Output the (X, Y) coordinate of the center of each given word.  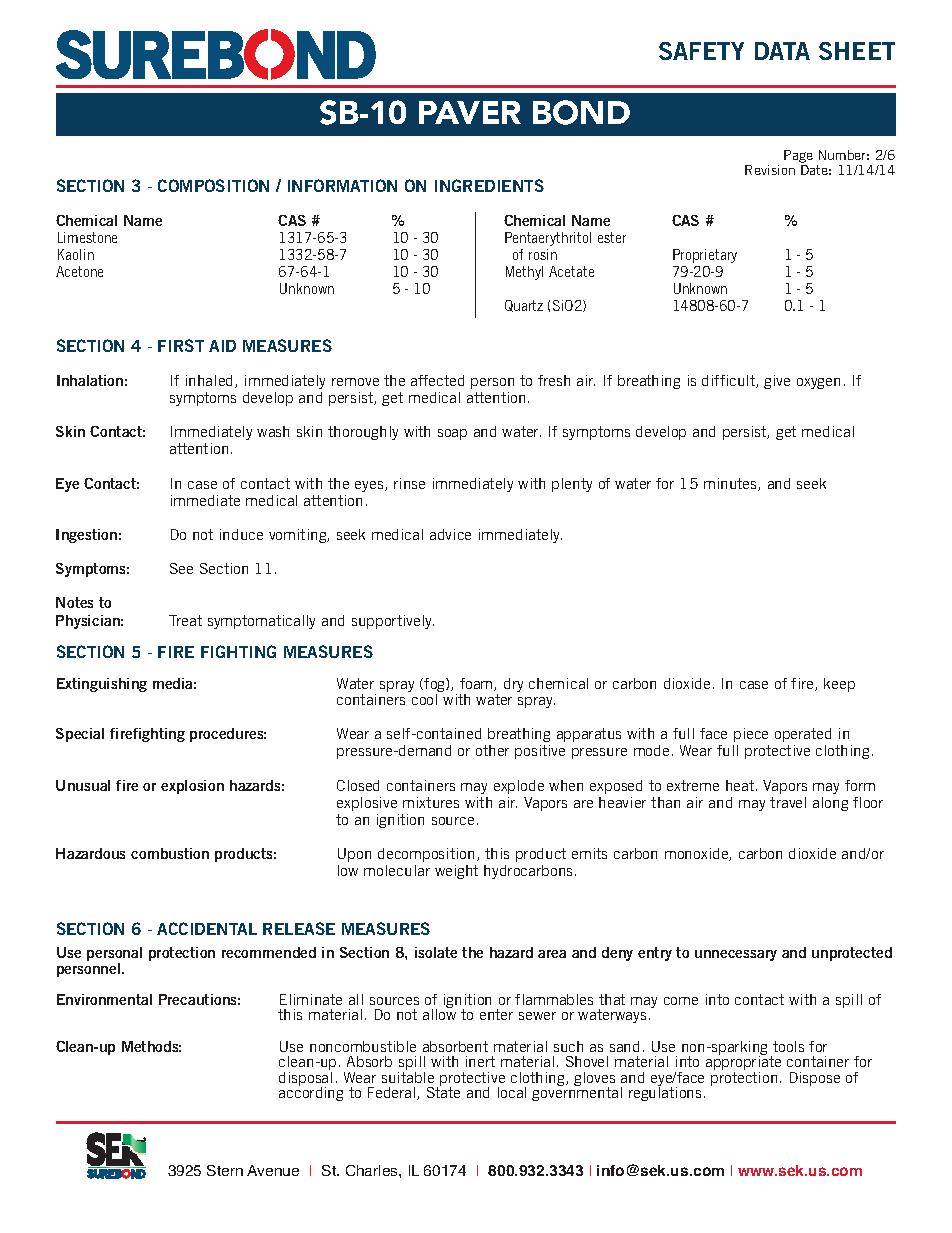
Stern (225, 1170)
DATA (782, 51)
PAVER (470, 112)
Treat (185, 620)
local (512, 1092)
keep (839, 685)
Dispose (815, 1079)
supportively (393, 622)
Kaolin (76, 254)
